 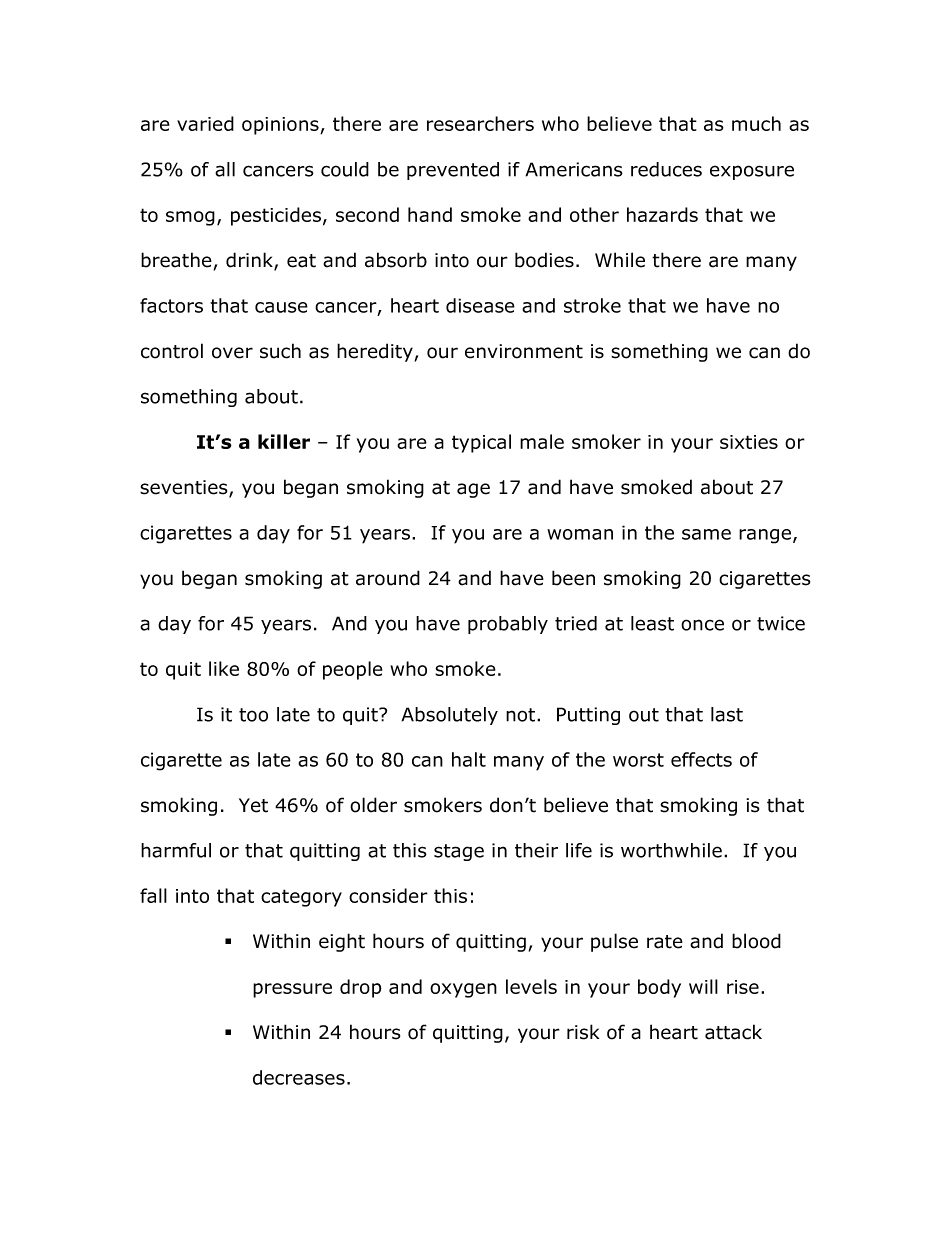 I want to click on once, so click(x=702, y=625).
